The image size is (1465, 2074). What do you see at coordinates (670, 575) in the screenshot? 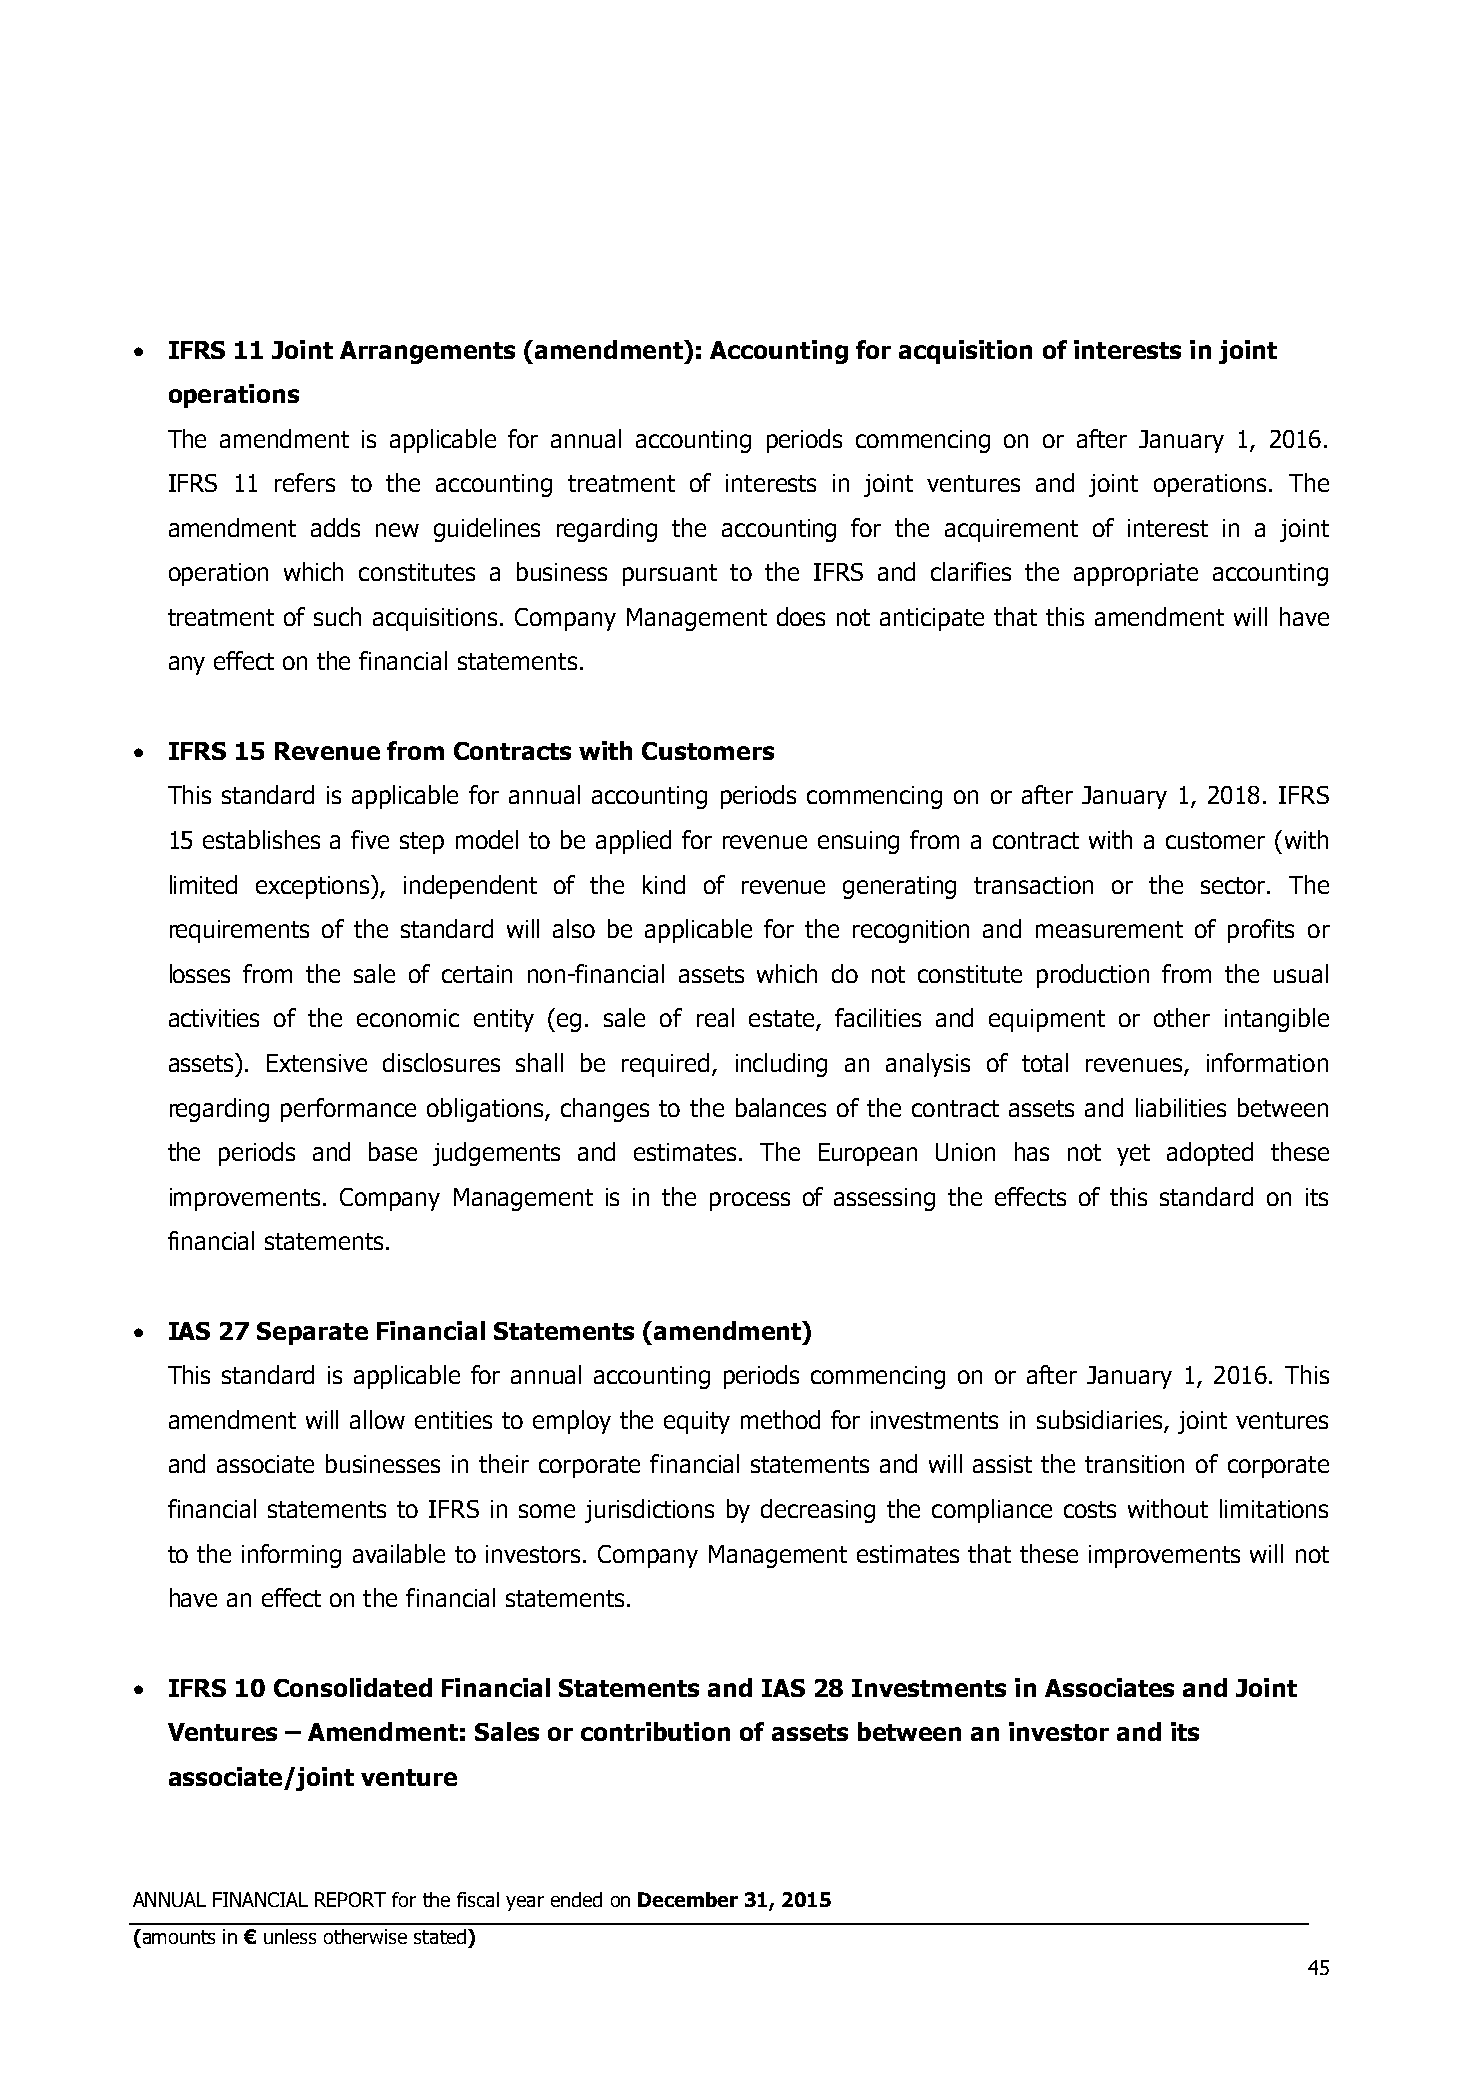
I see `pursuant` at bounding box center [670, 575].
